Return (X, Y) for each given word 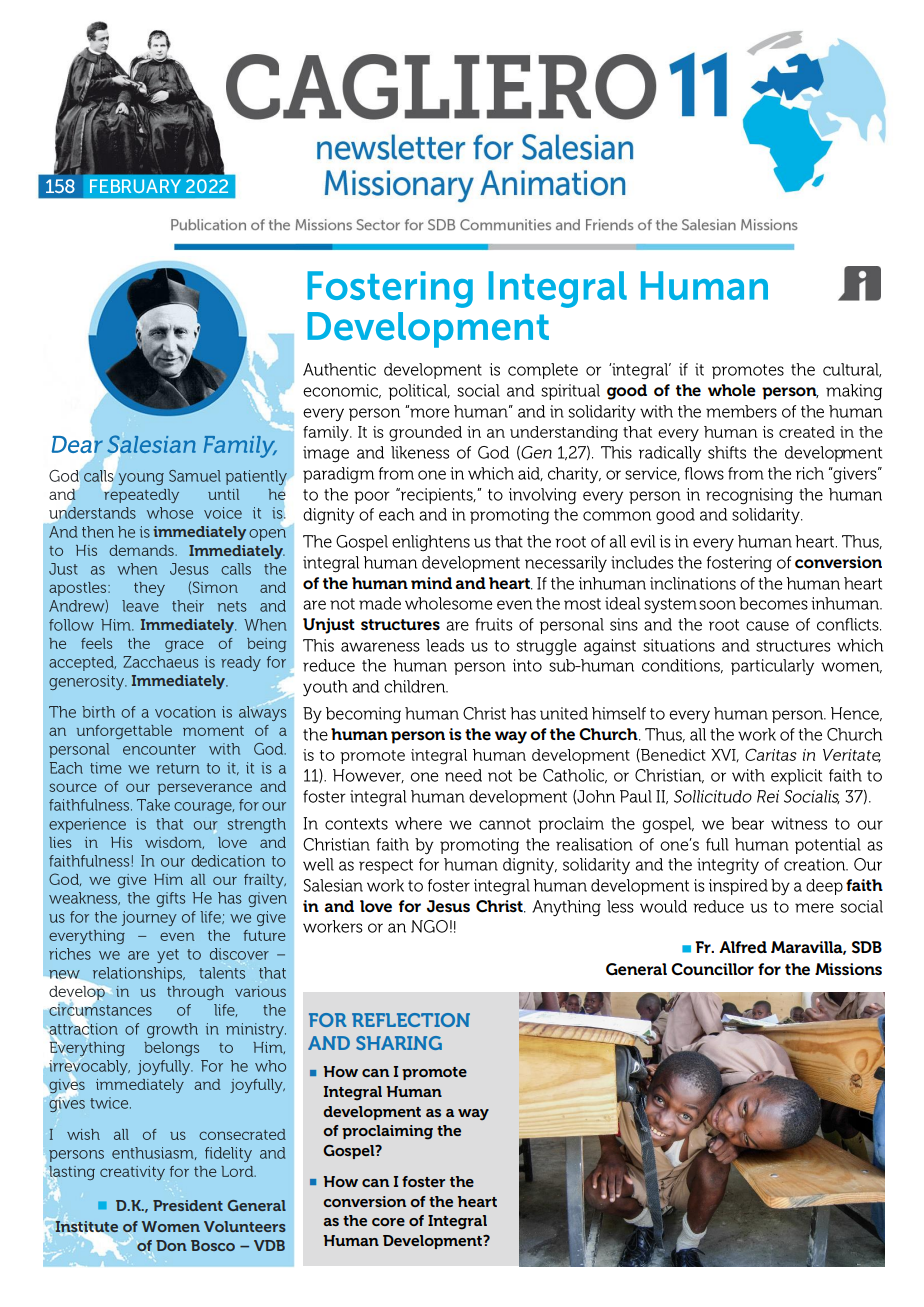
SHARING (399, 1043)
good (627, 392)
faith (864, 885)
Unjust (329, 626)
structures (400, 625)
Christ (500, 906)
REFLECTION (411, 1020)
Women (171, 1226)
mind (431, 583)
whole (732, 390)
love (376, 906)
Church (609, 734)
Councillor (712, 969)
